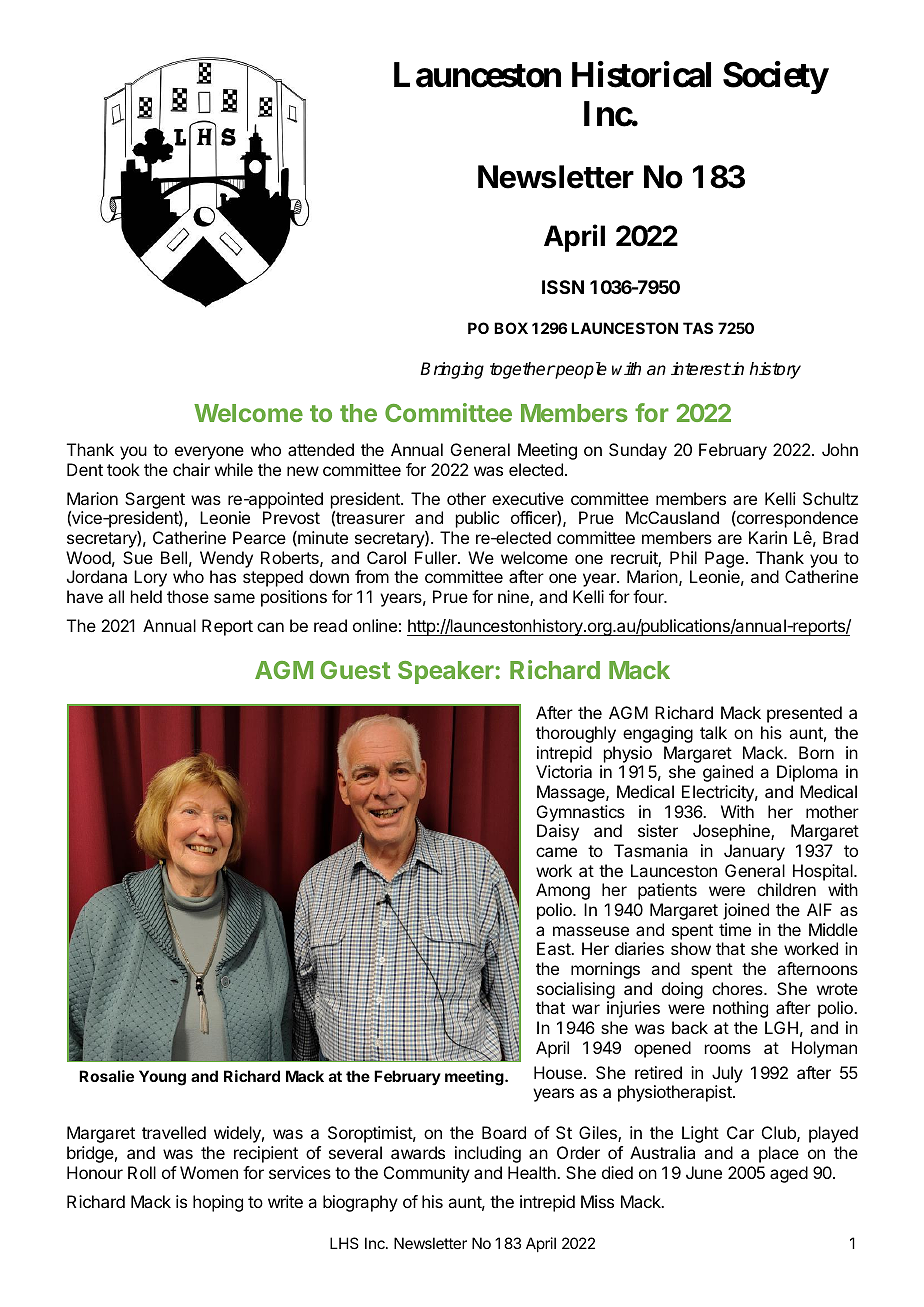  What do you see at coordinates (804, 714) in the page?
I see `presented` at bounding box center [804, 714].
